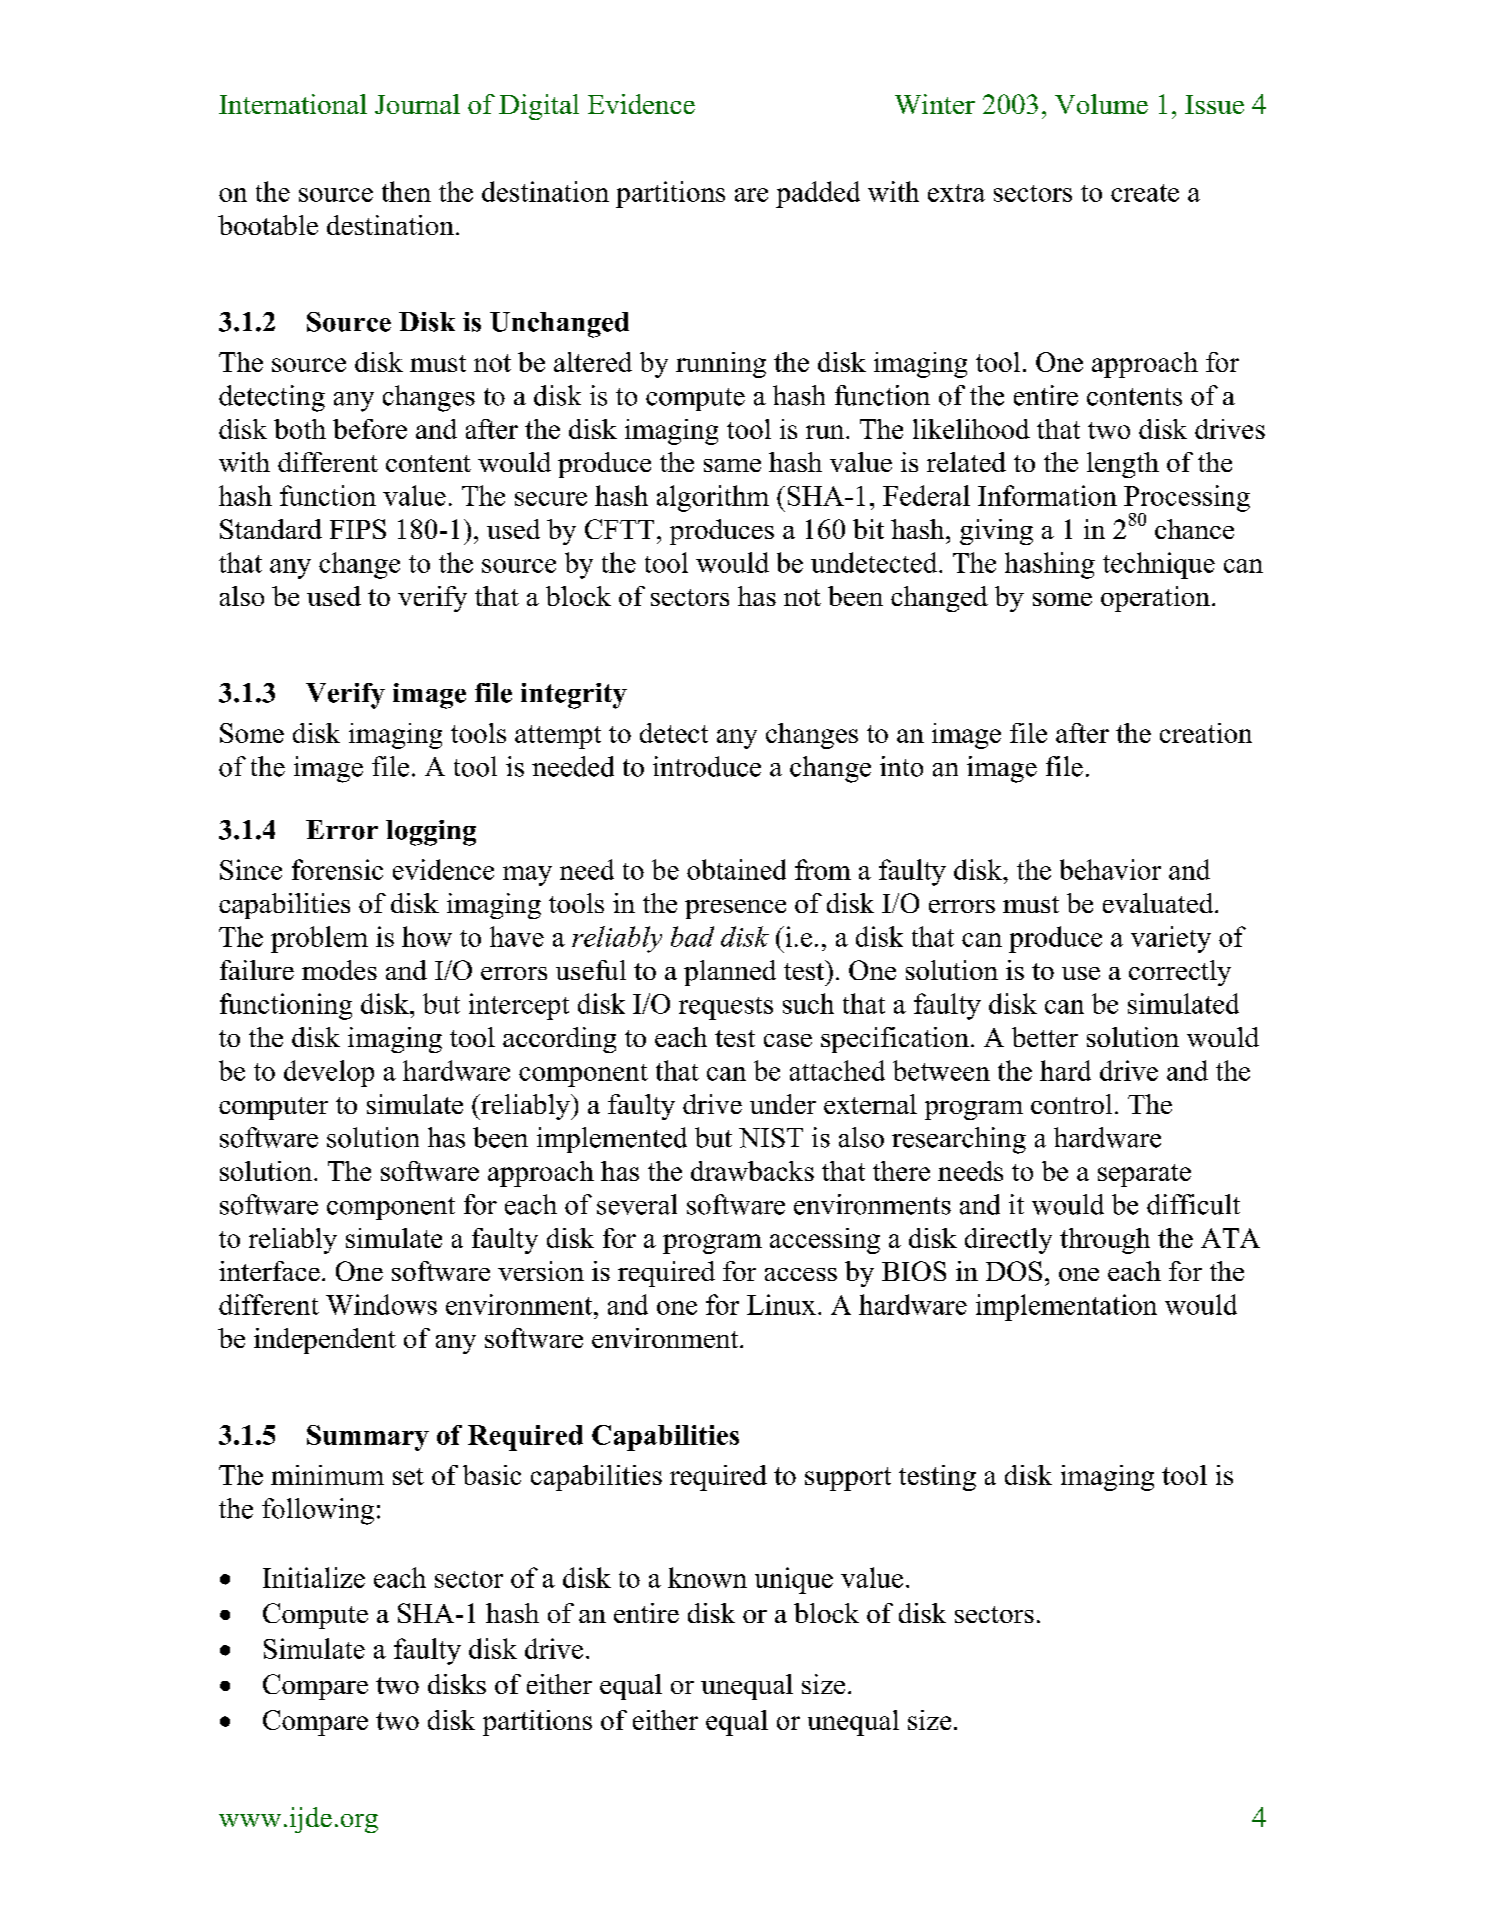 This screenshot has height=1921, width=1485. Describe the element at coordinates (783, 1104) in the screenshot. I see `under` at that location.
